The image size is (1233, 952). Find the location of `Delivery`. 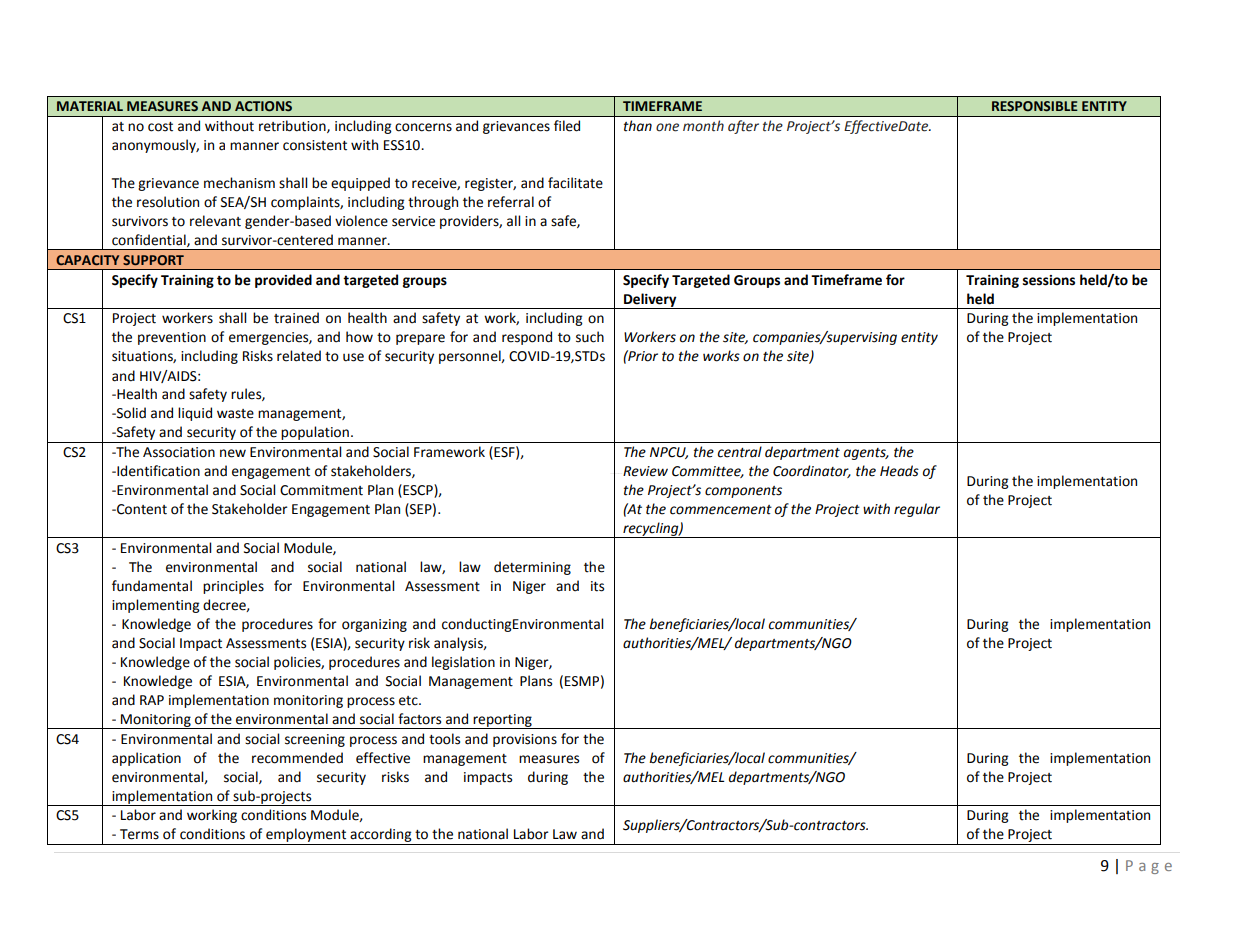

Delivery is located at coordinates (650, 301).
